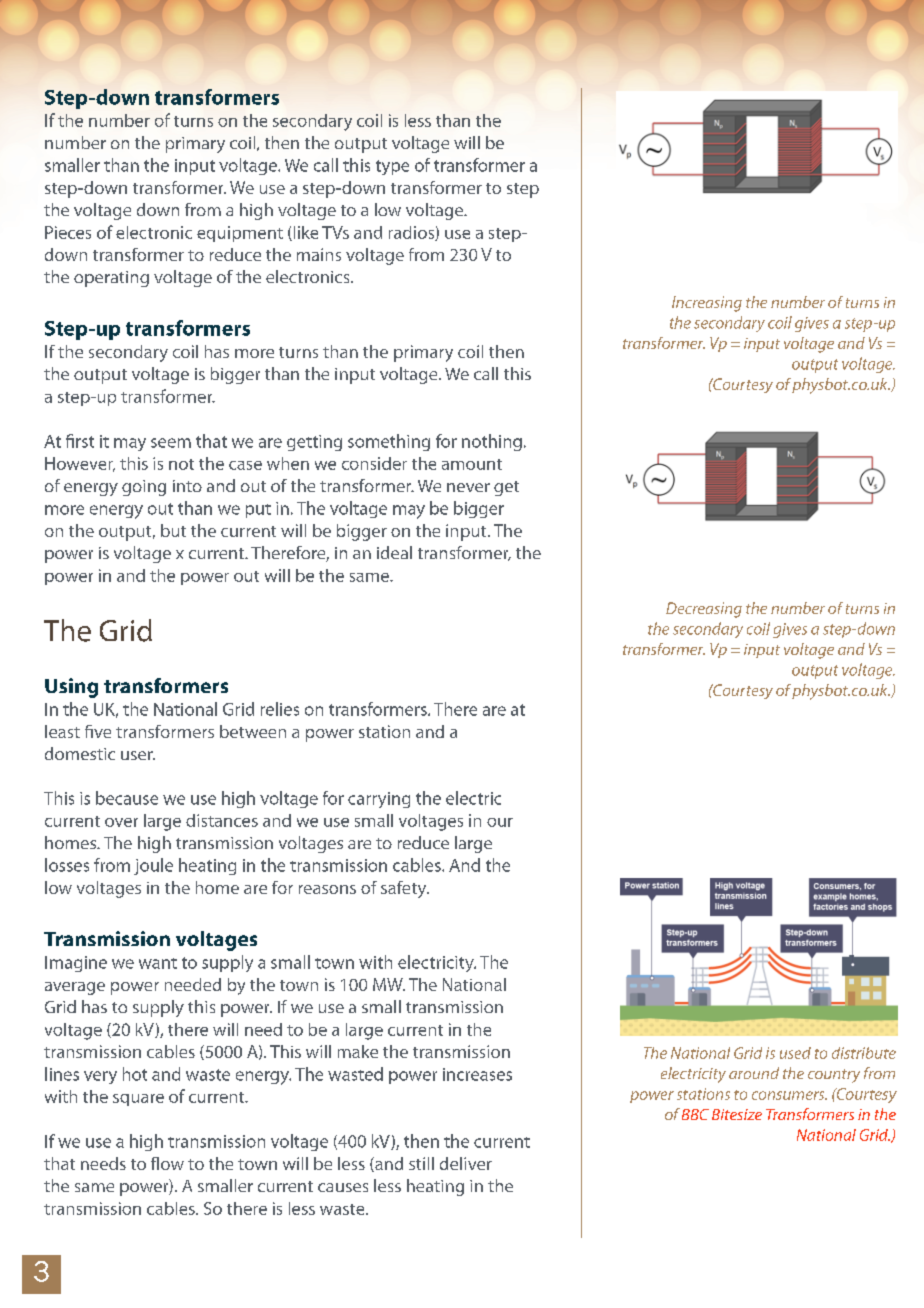 The height and width of the image is (1308, 924). I want to click on Increasing, so click(707, 304).
